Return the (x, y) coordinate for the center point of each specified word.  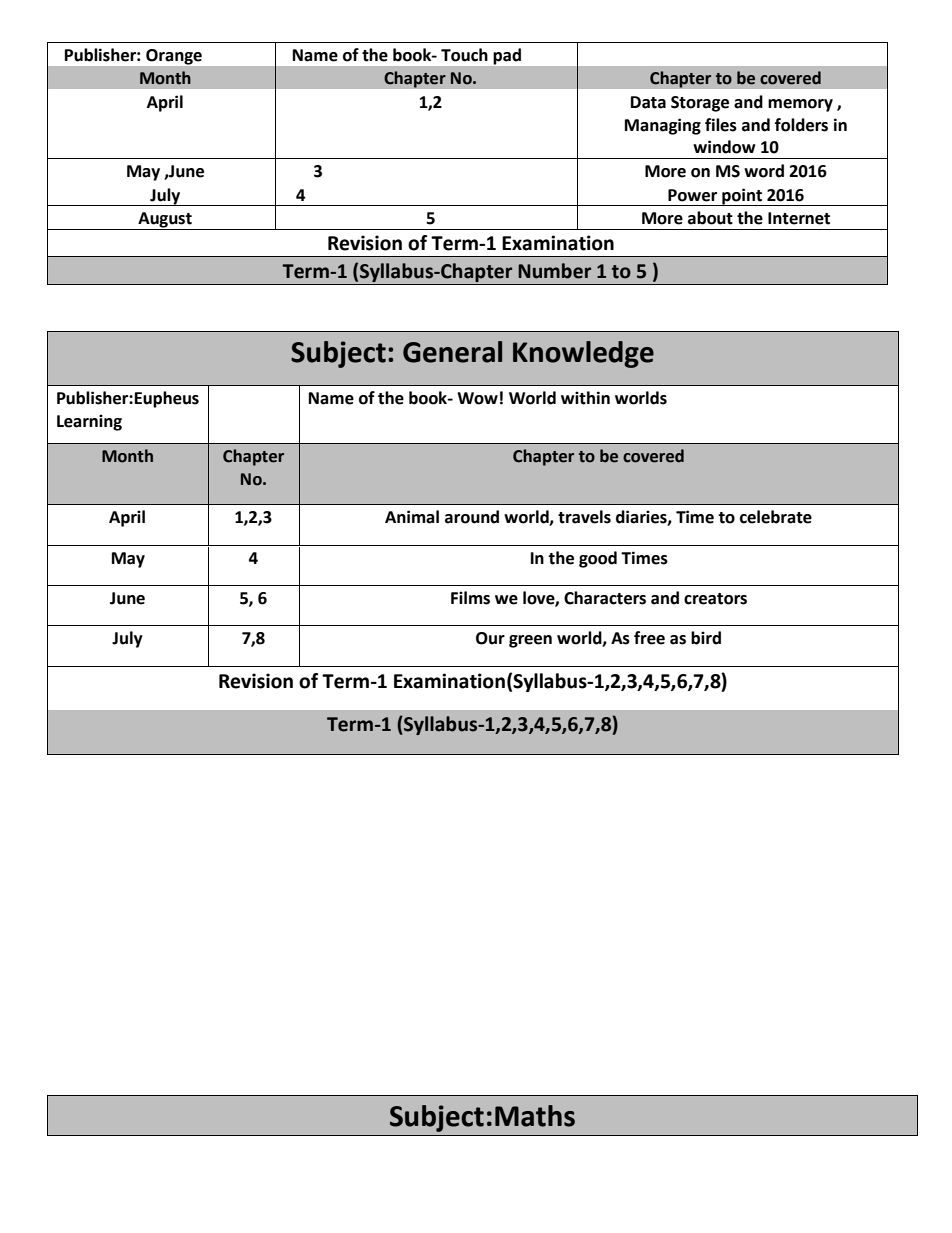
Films (470, 598)
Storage (700, 104)
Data (648, 102)
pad (507, 56)
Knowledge (583, 354)
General (452, 352)
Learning (89, 422)
